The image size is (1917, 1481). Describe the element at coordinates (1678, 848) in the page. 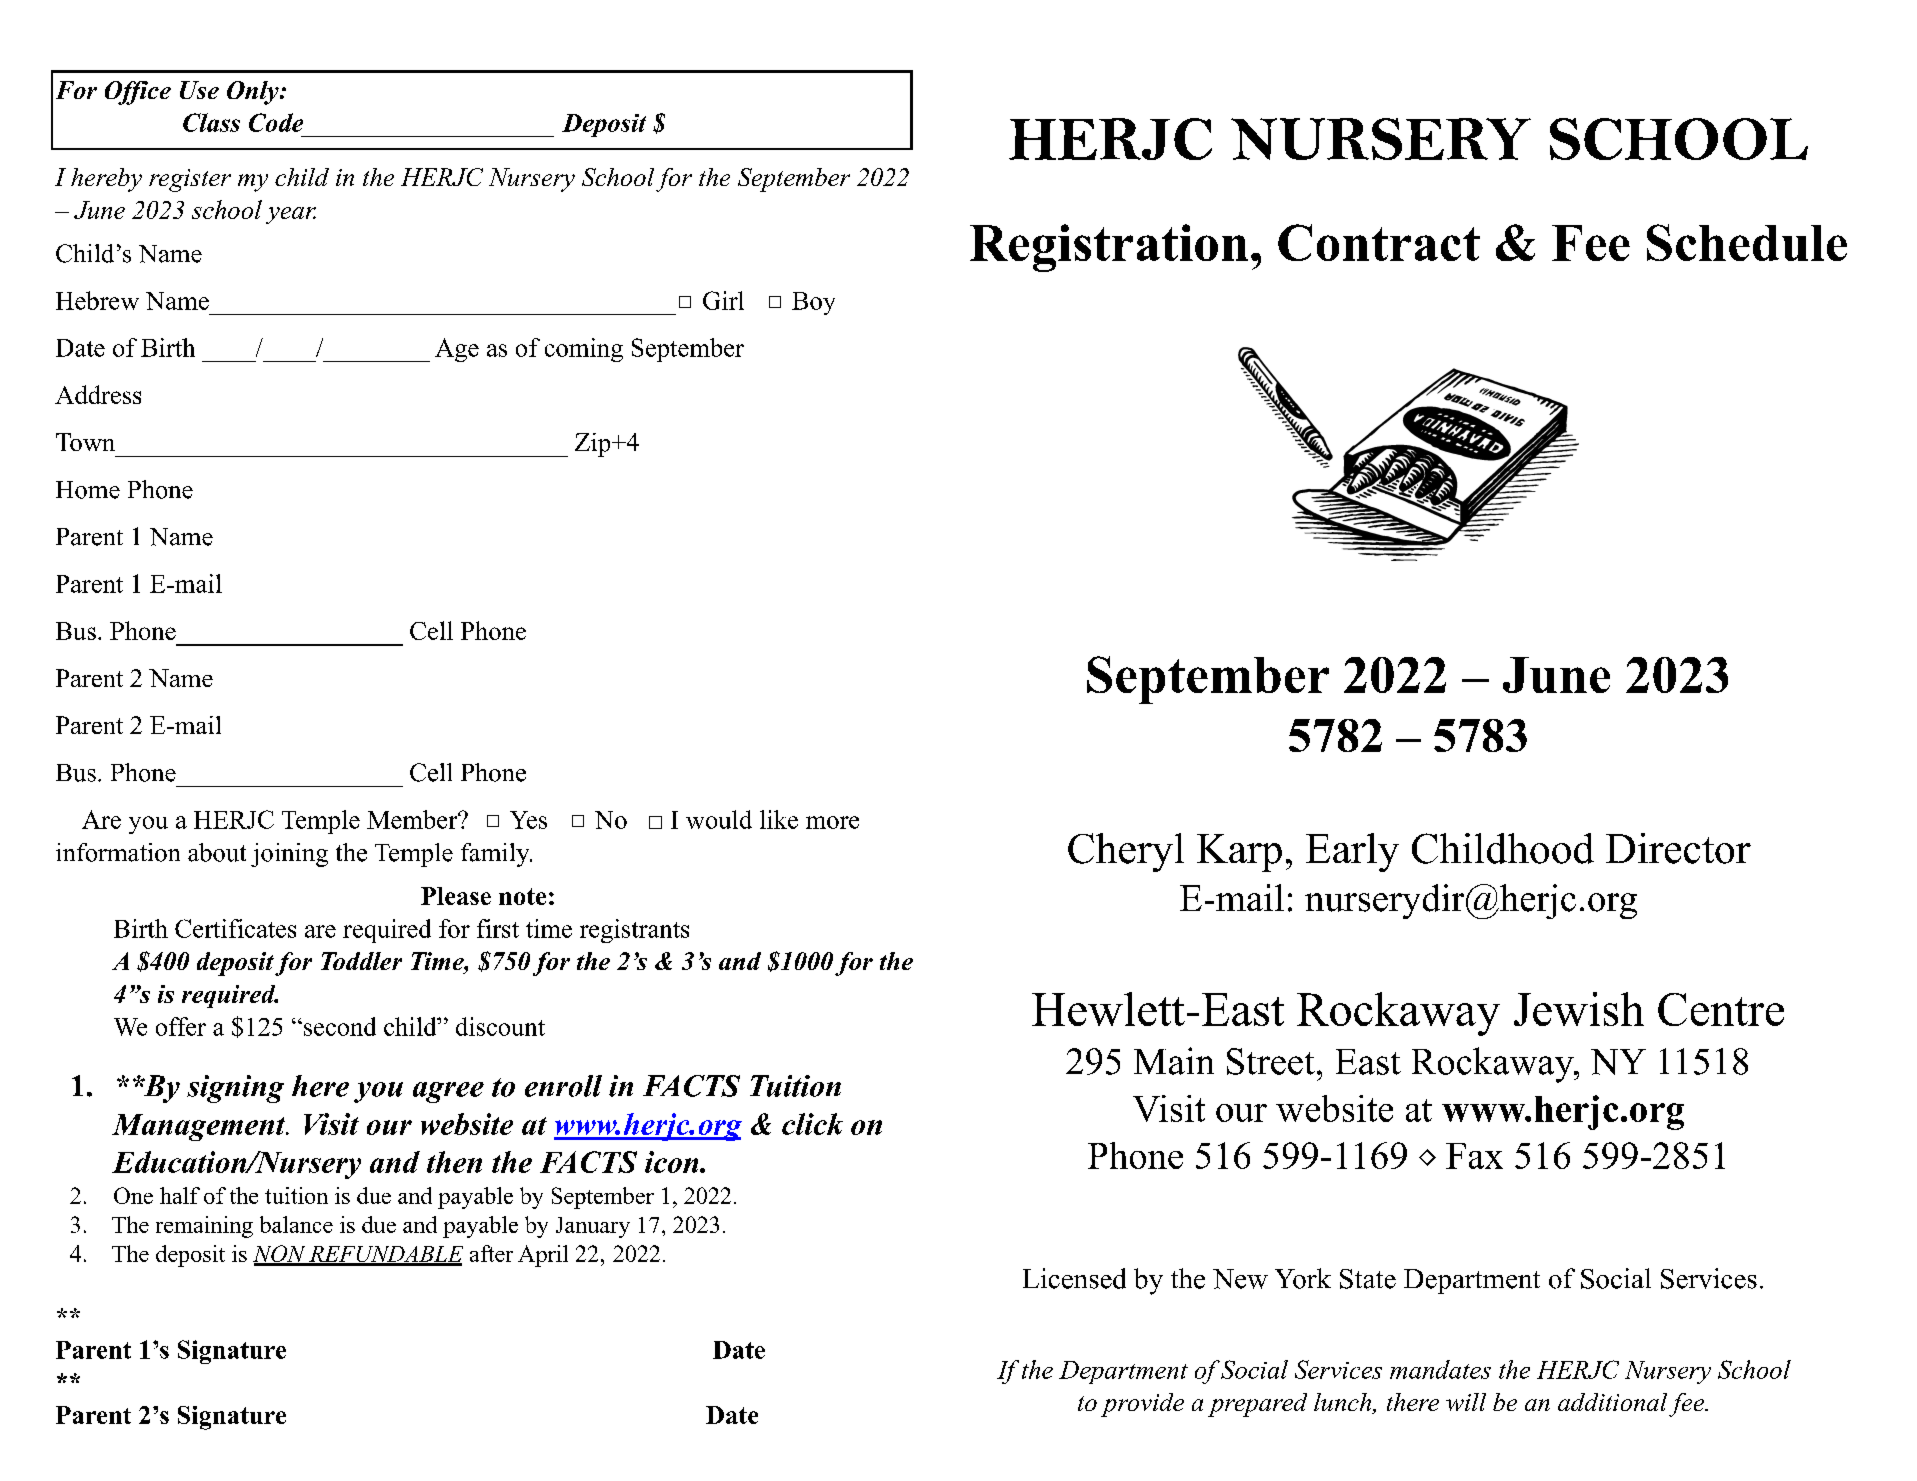

I see `Director` at that location.
